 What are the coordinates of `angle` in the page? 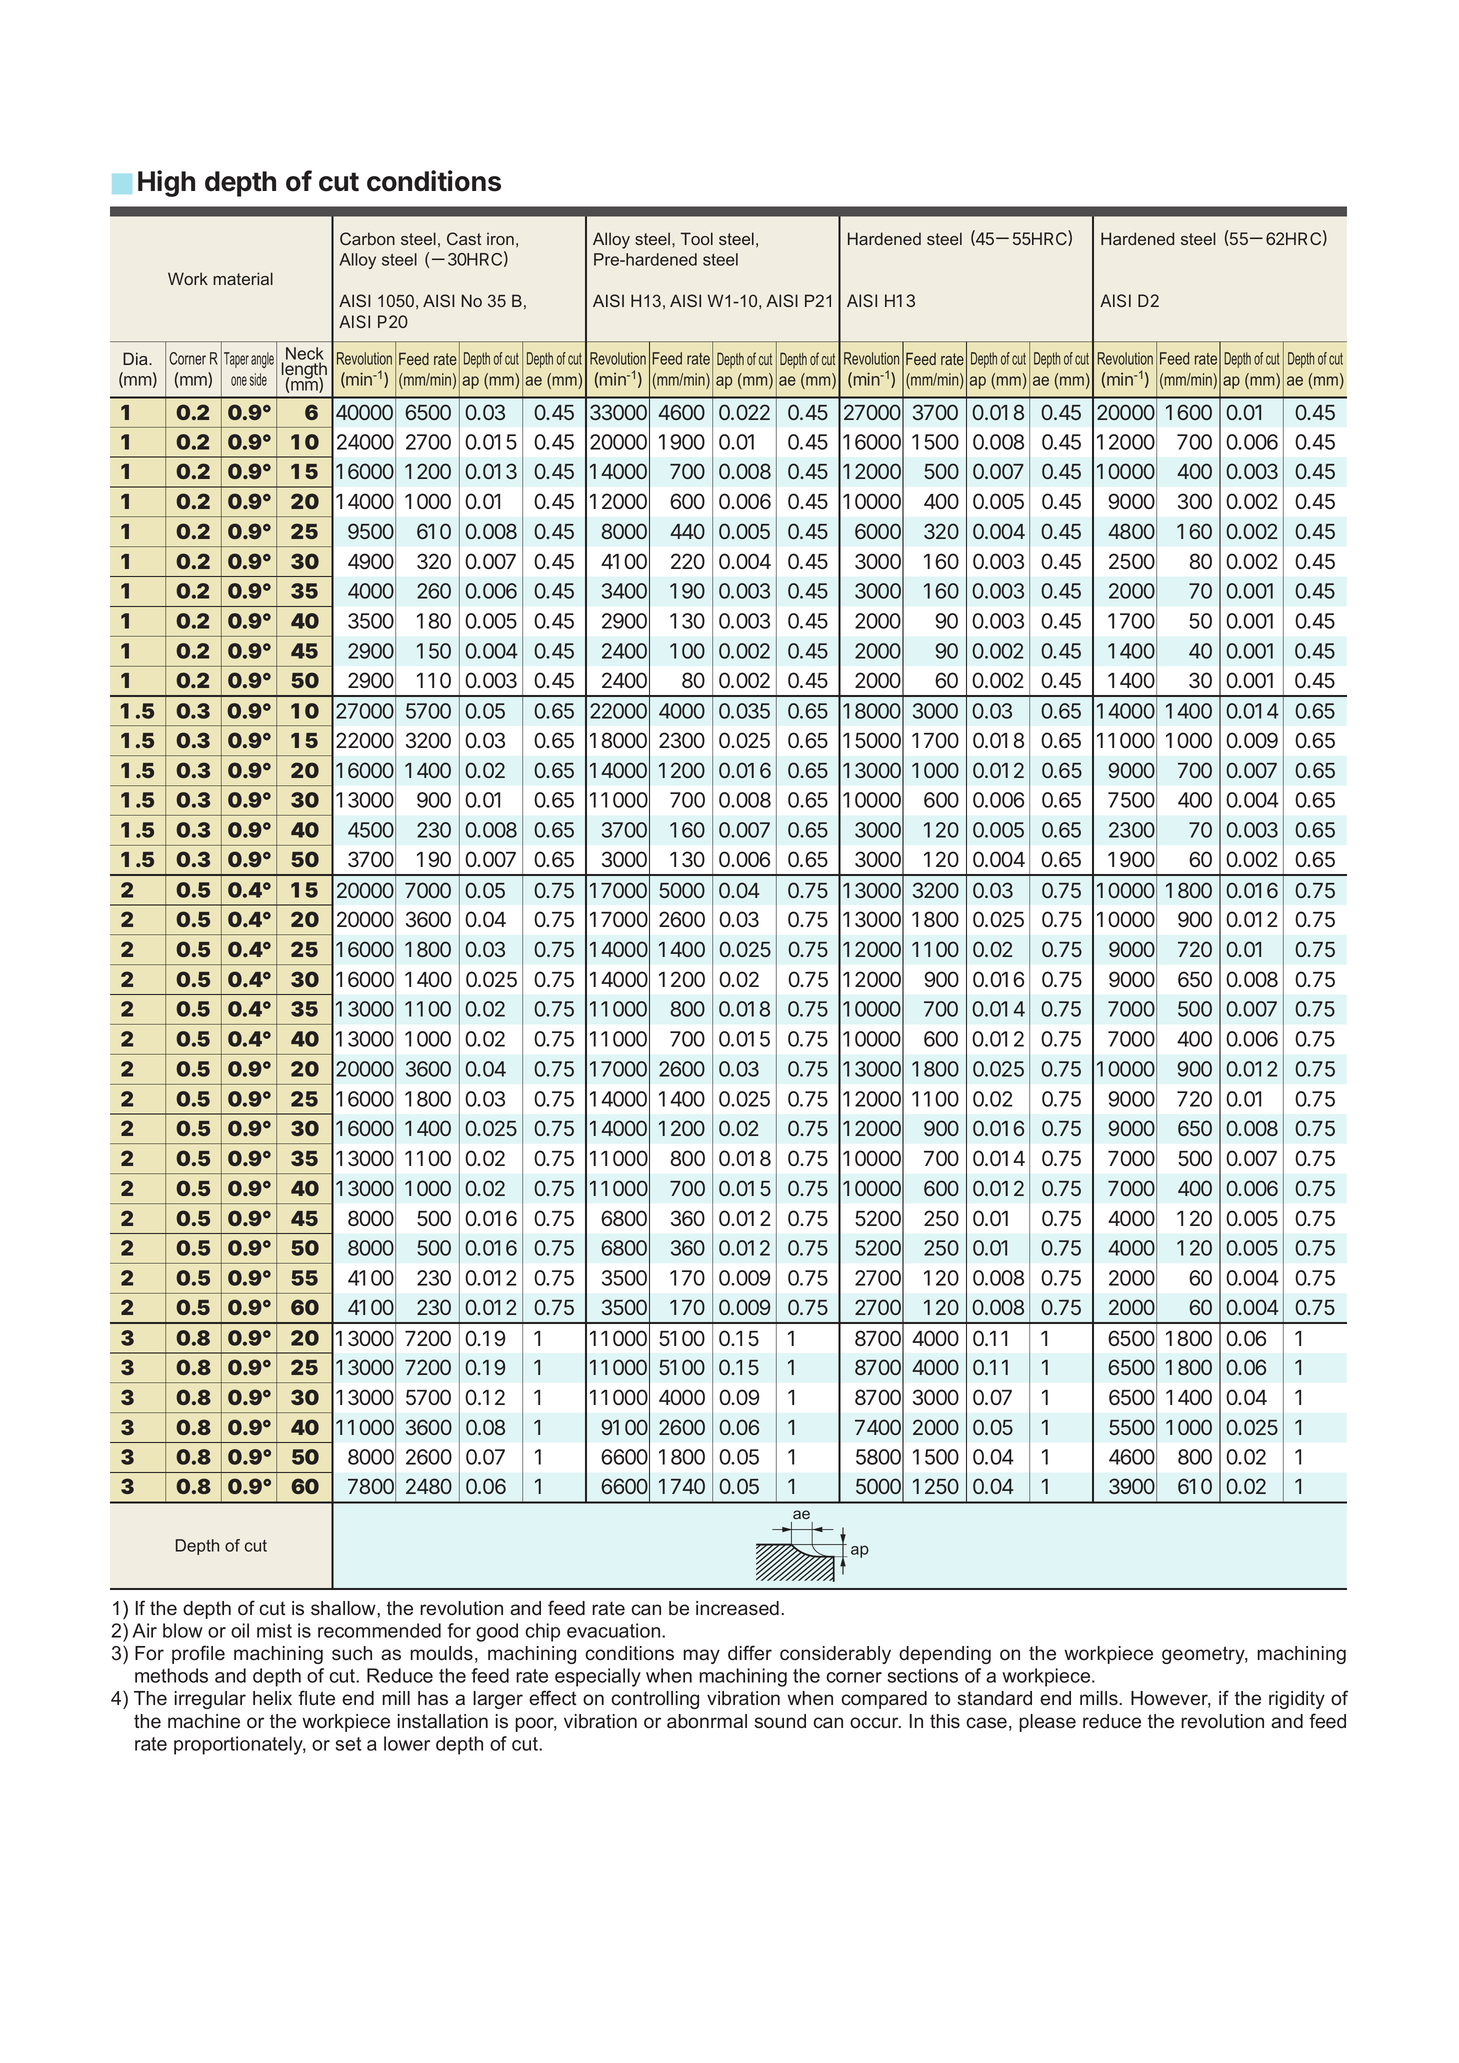 It's located at (262, 360).
